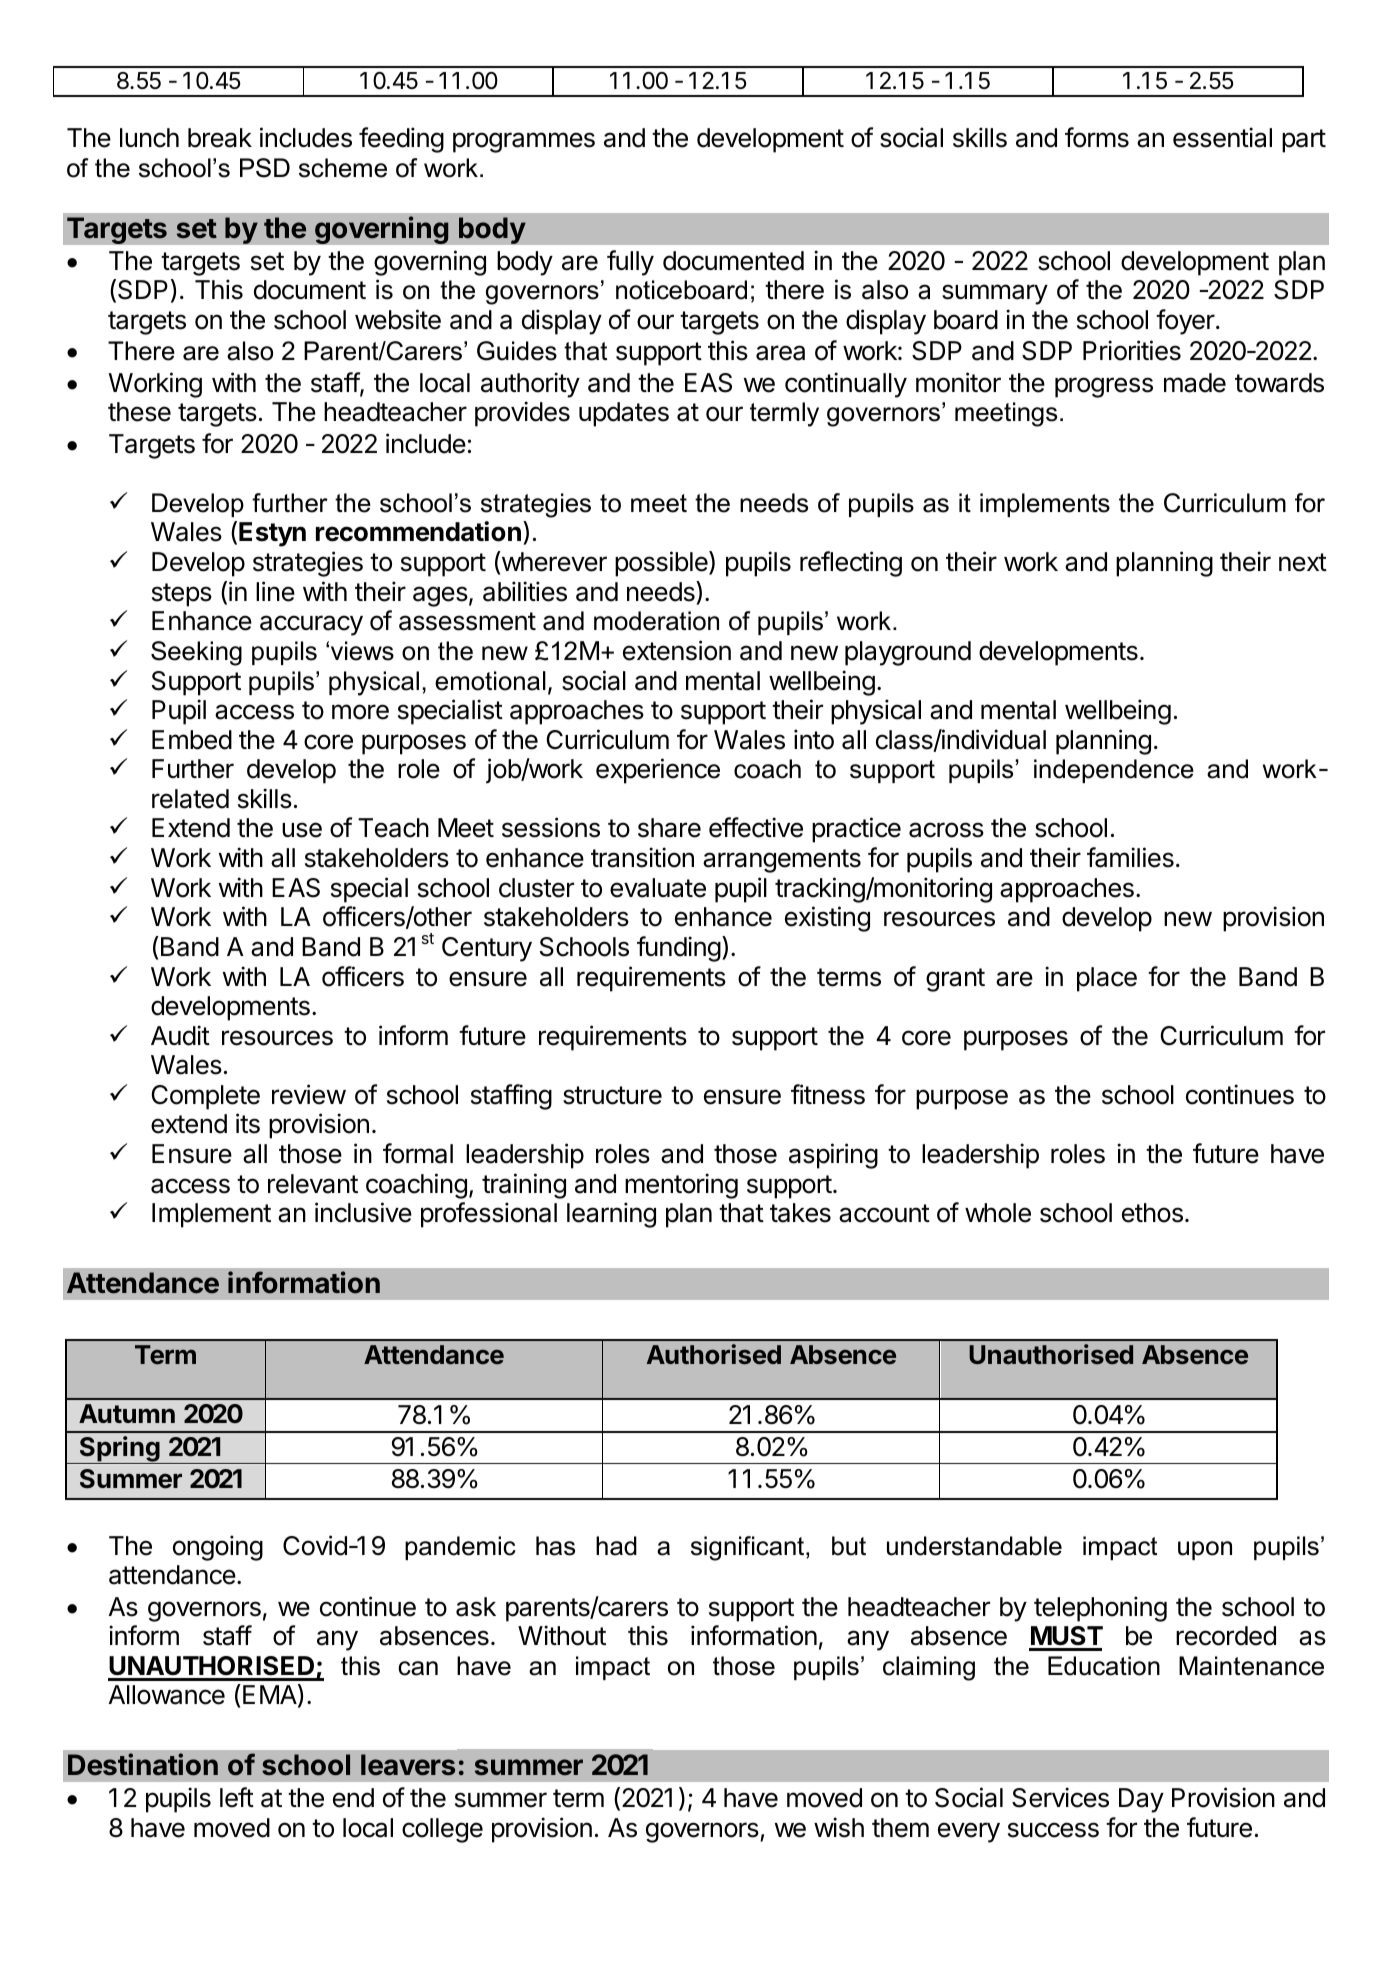 Image resolution: width=1392 pixels, height=1970 pixels. I want to click on possible, so click(662, 564).
